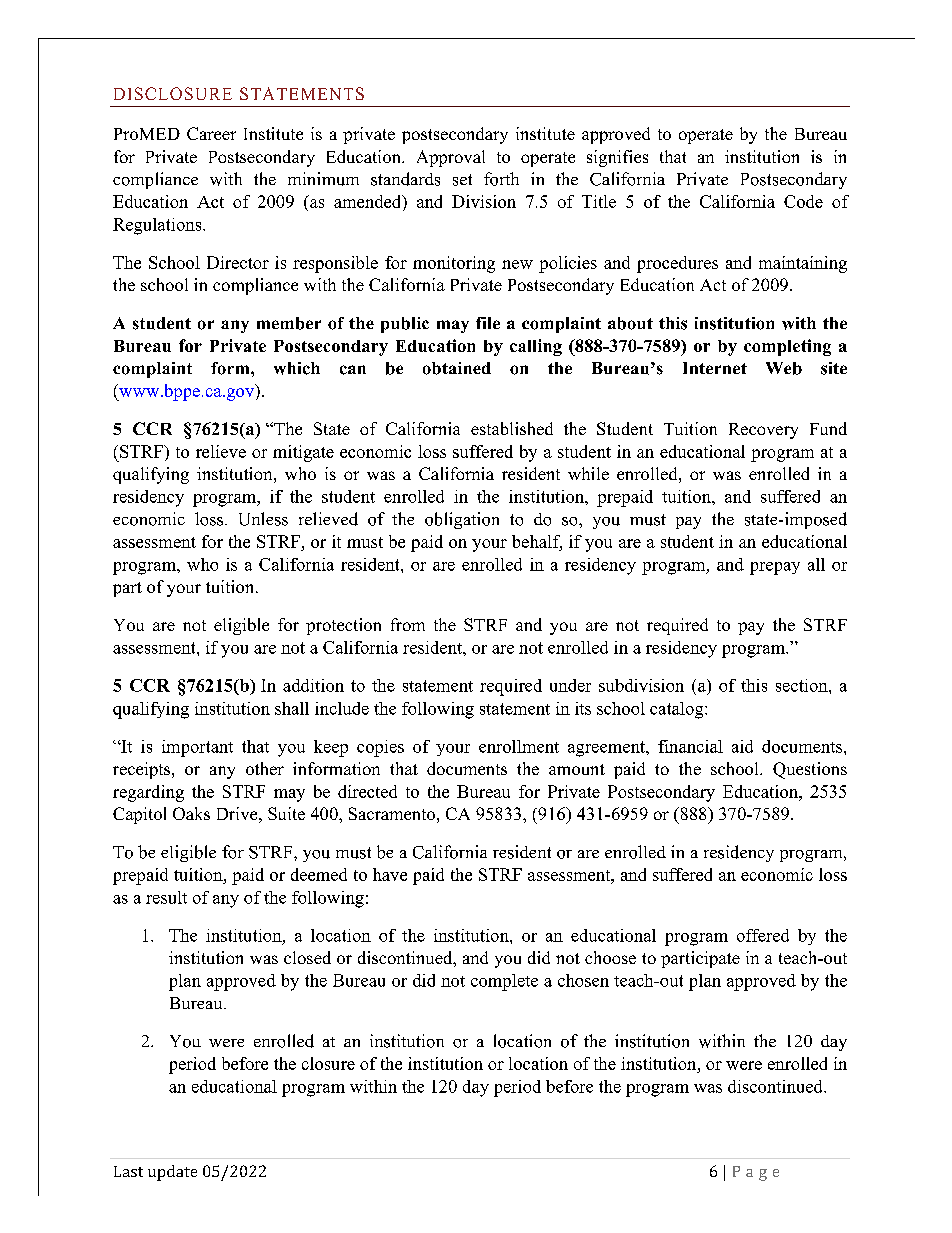 The image size is (952, 1233). Describe the element at coordinates (763, 935) in the screenshot. I see `offered` at that location.
